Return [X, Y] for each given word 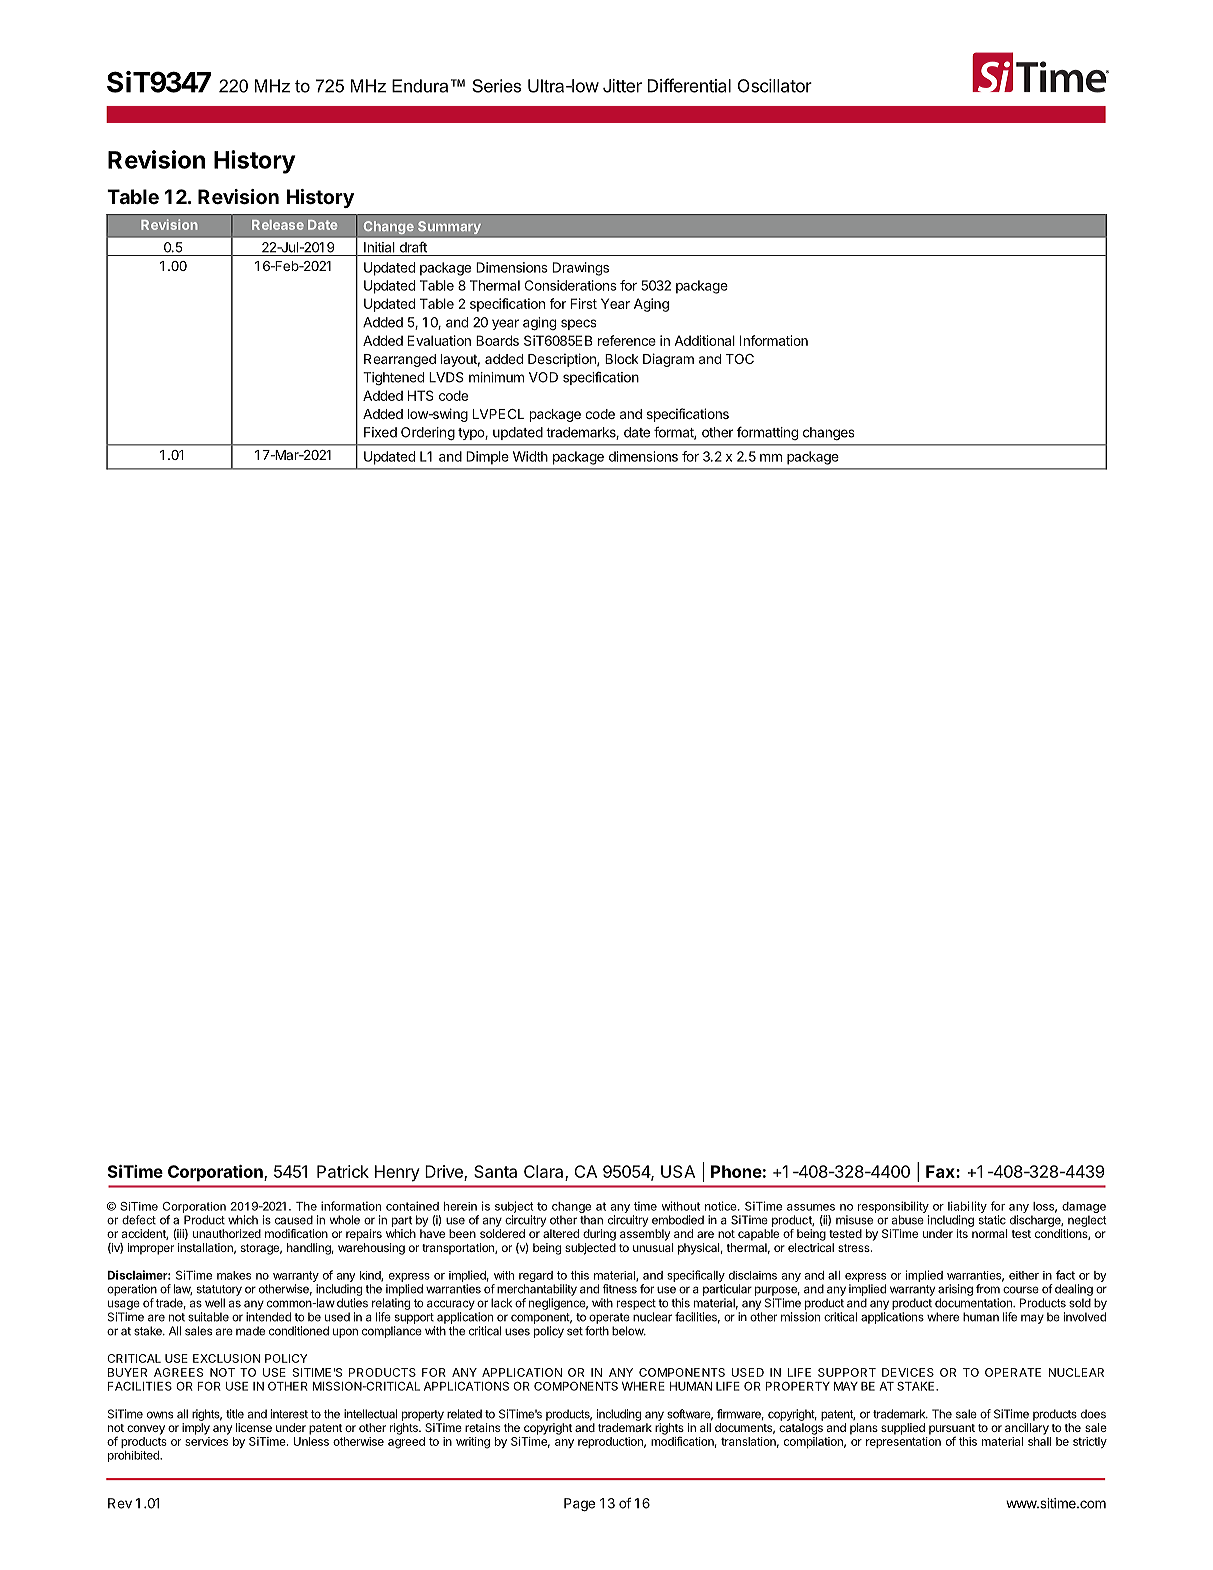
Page [579, 1505]
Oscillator [775, 86]
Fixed [380, 432]
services [206, 1441]
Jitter [622, 86]
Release [278, 225]
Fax [941, 1171]
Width [530, 456]
